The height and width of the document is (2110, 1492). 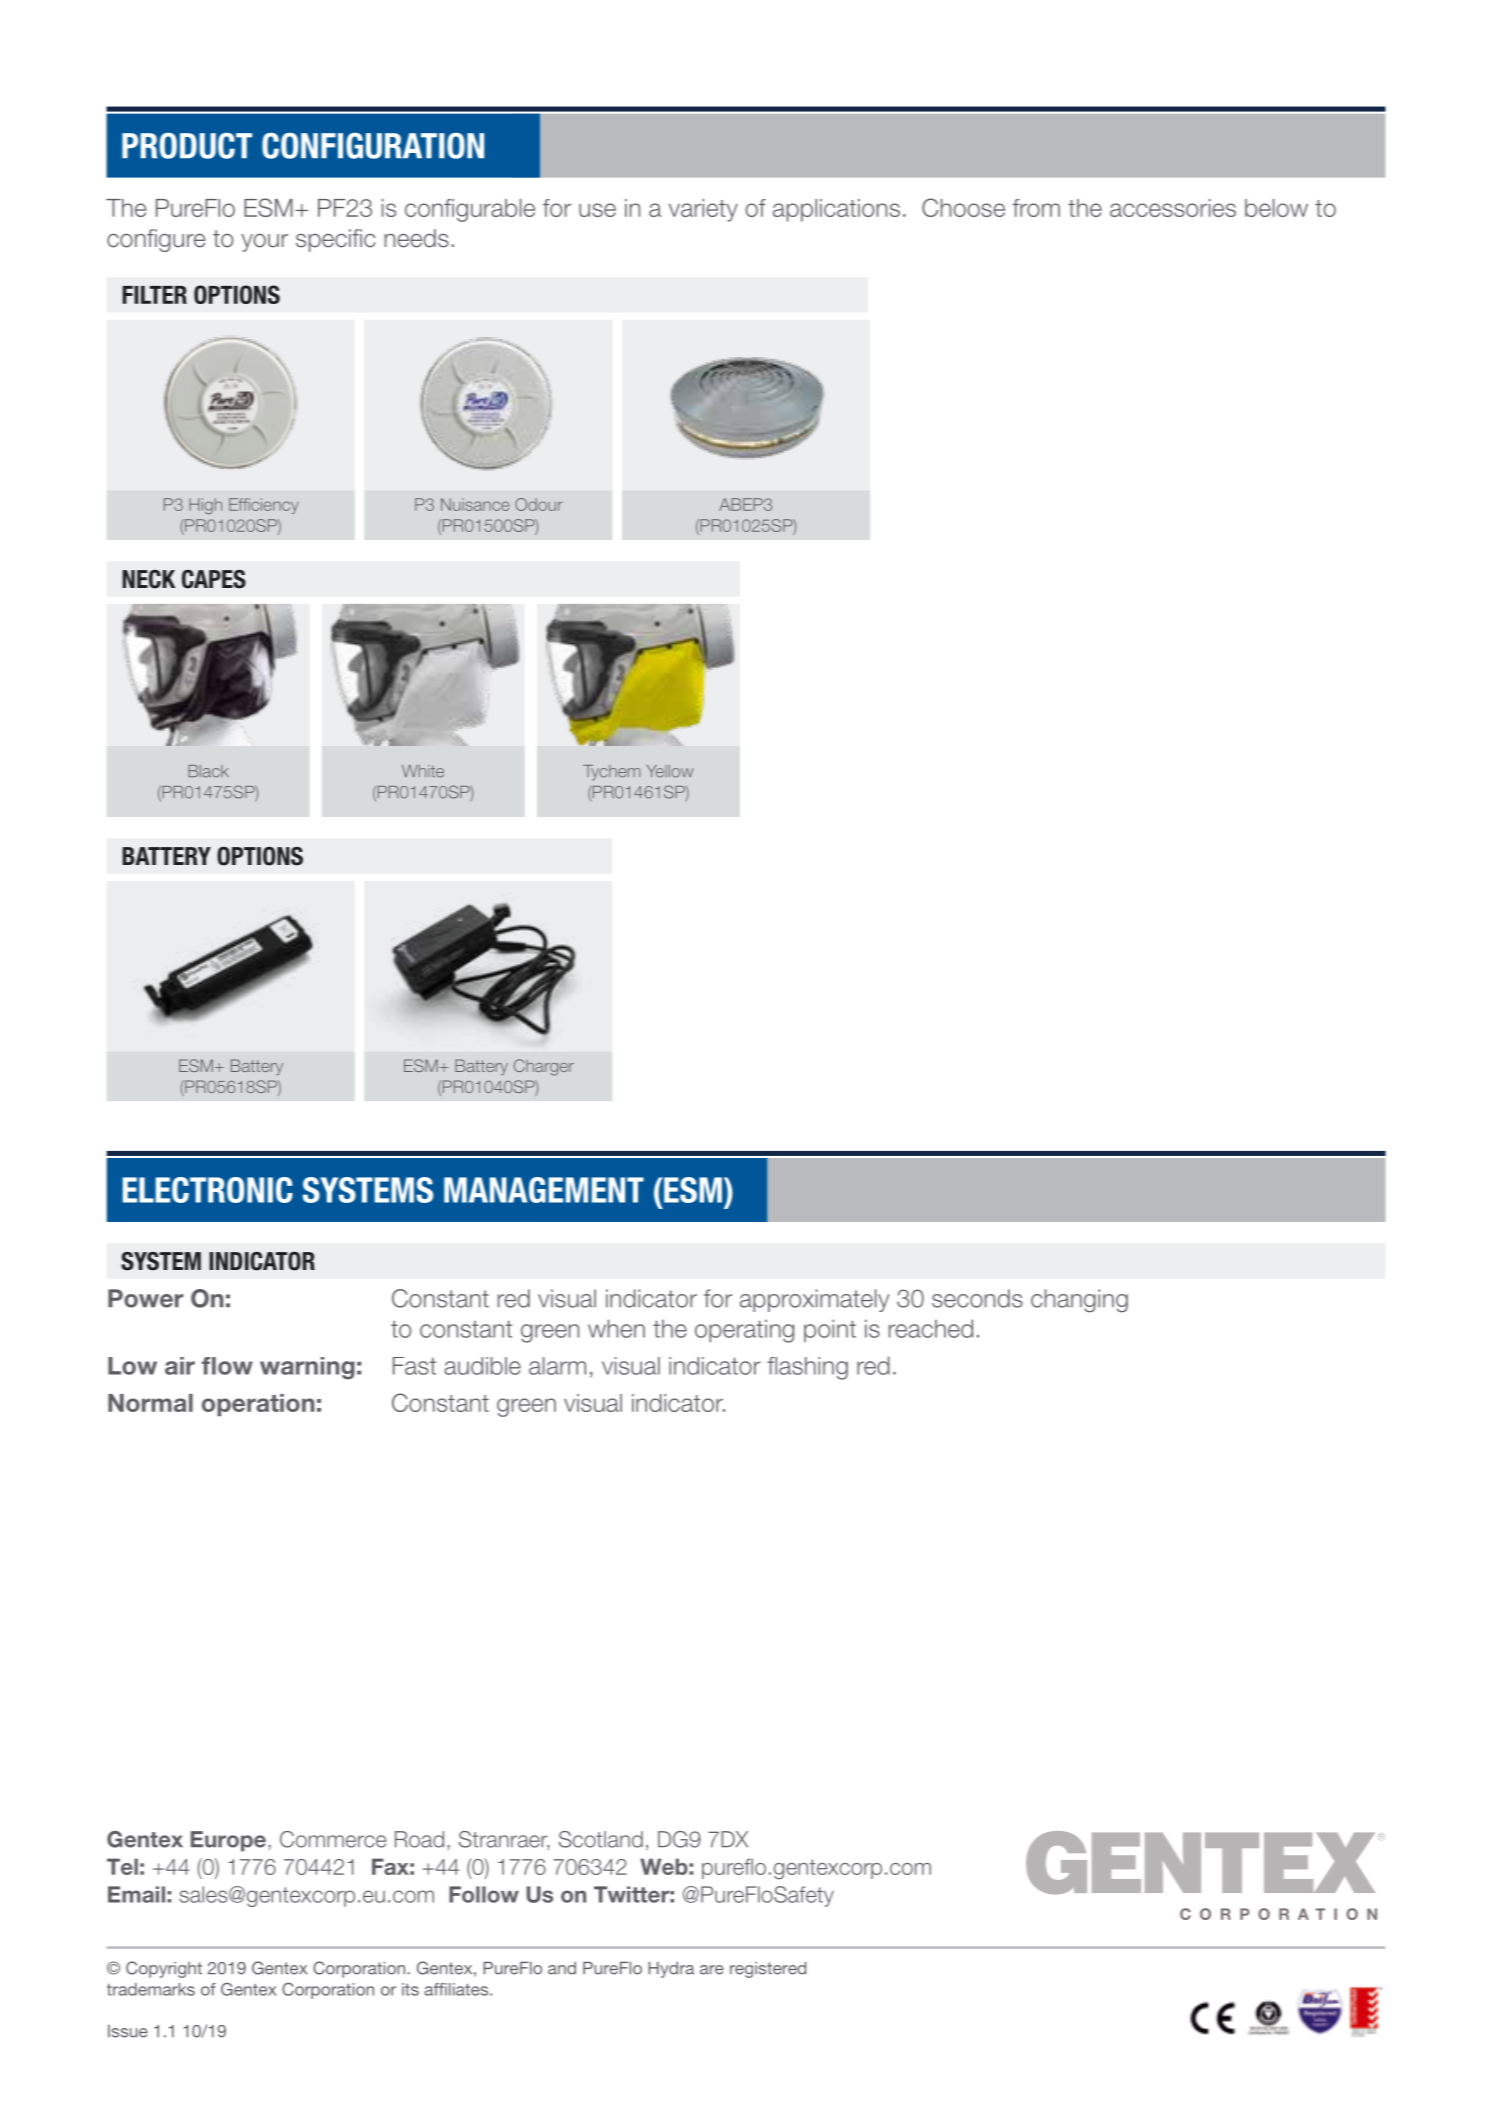 What do you see at coordinates (264, 243) in the document?
I see `your` at bounding box center [264, 243].
